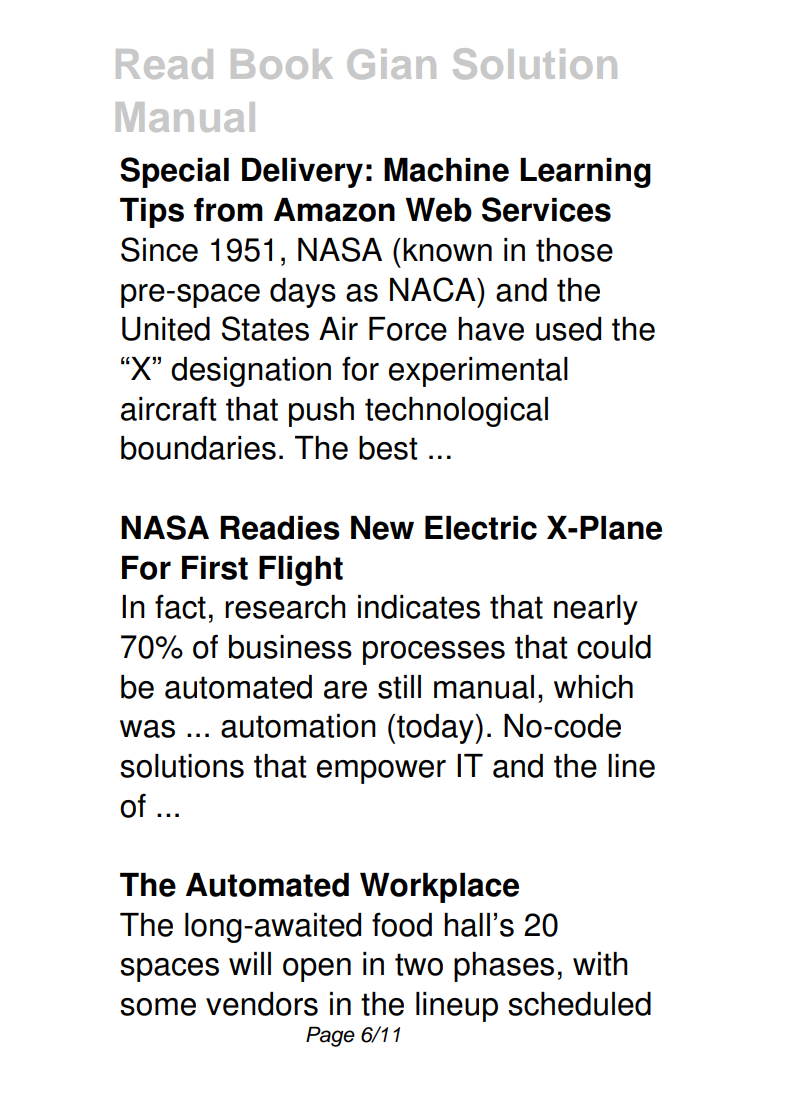 The image size is (787, 1110). Describe the element at coordinates (419, 964) in the document. I see `two` at that location.
